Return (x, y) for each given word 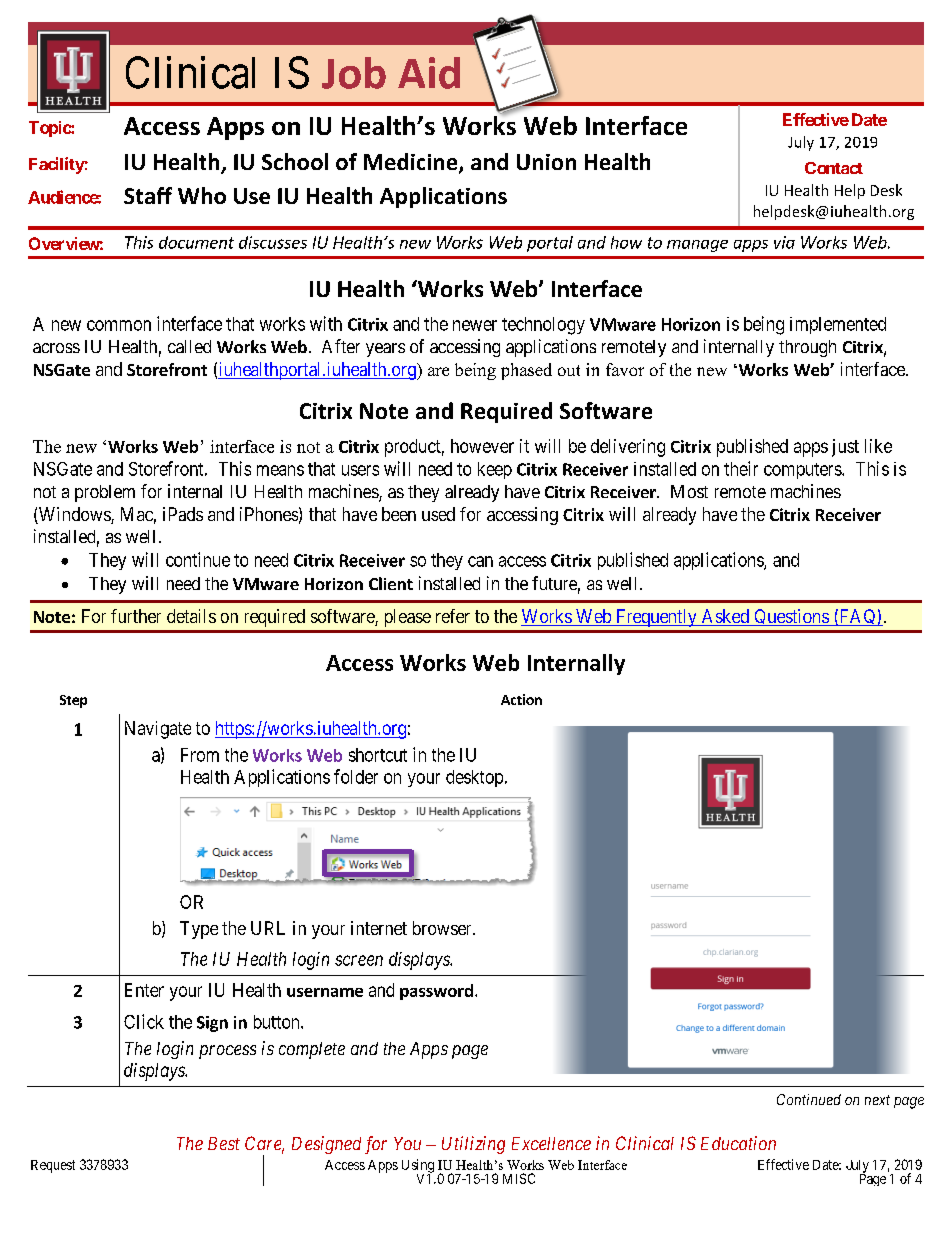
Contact (834, 168)
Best (224, 1143)
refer (453, 616)
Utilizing (473, 1145)
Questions (791, 617)
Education (738, 1143)
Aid (429, 73)
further (136, 616)
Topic (50, 129)
